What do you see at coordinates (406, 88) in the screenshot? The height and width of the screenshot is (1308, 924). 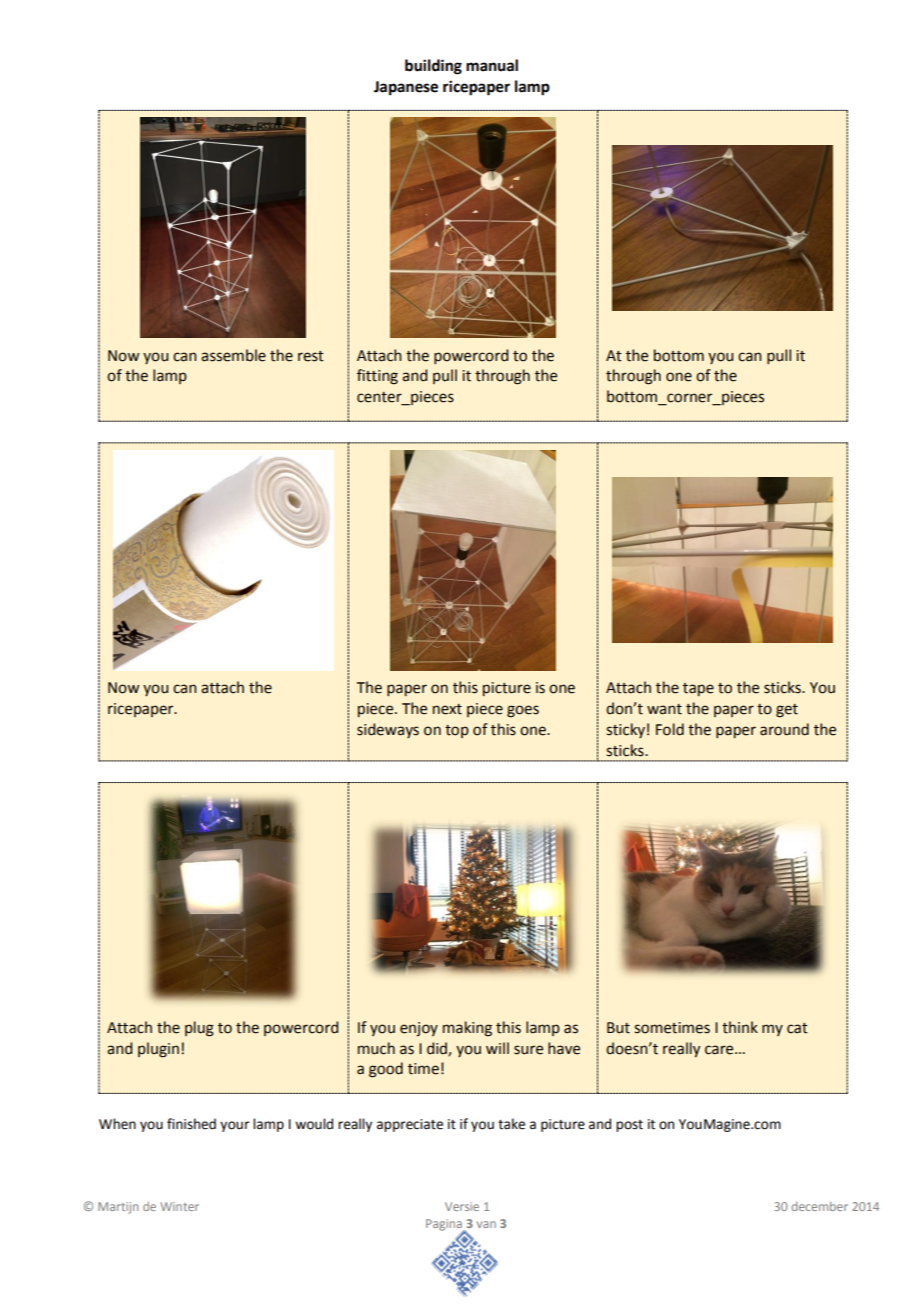 I see `Japanese` at bounding box center [406, 88].
